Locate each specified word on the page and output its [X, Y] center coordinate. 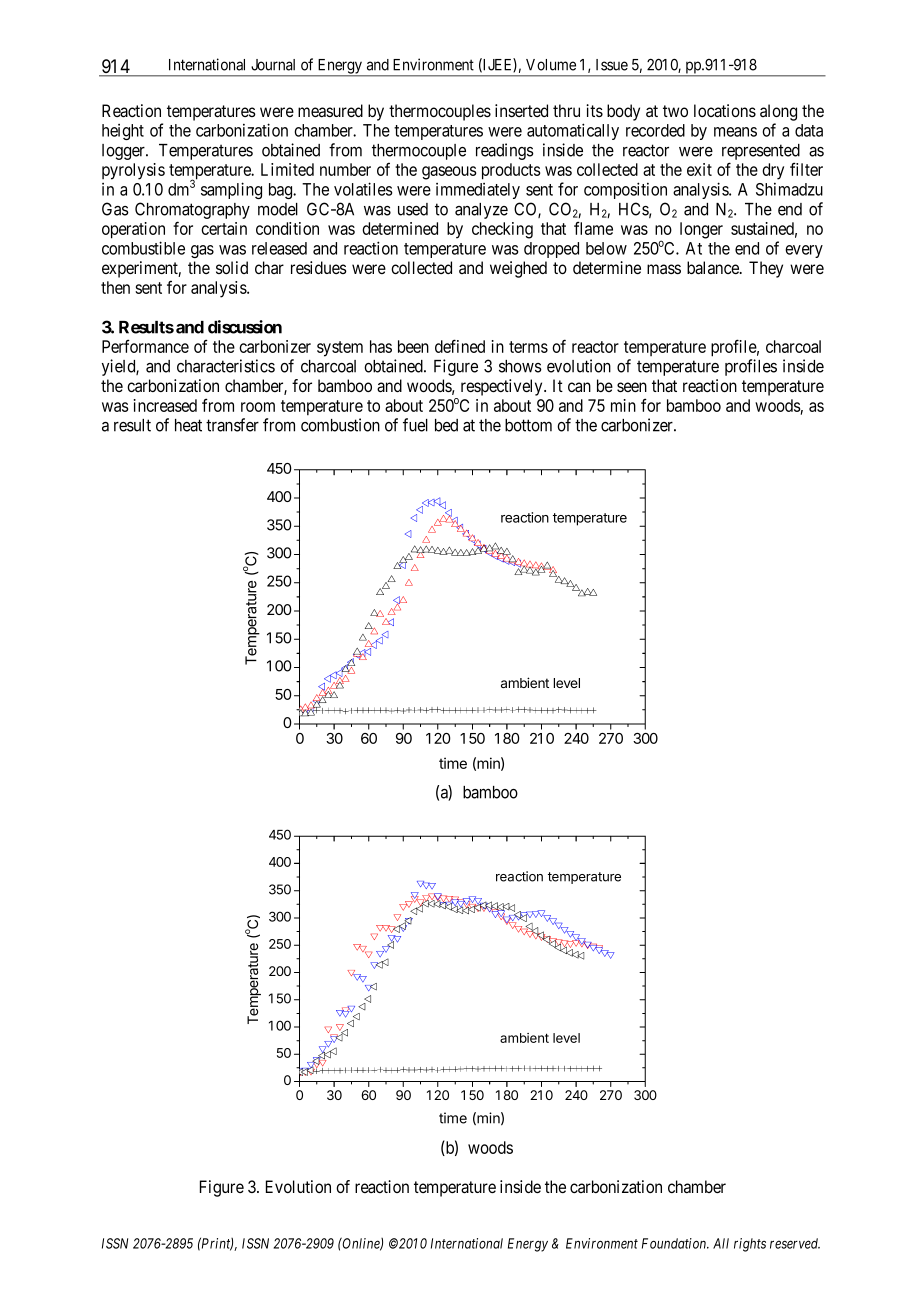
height [123, 132]
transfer [232, 425]
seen [632, 387]
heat [188, 425]
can [579, 387]
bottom [528, 425]
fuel [415, 425]
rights [750, 1245]
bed [446, 425]
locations [725, 111]
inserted [521, 110]
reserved [795, 1243]
